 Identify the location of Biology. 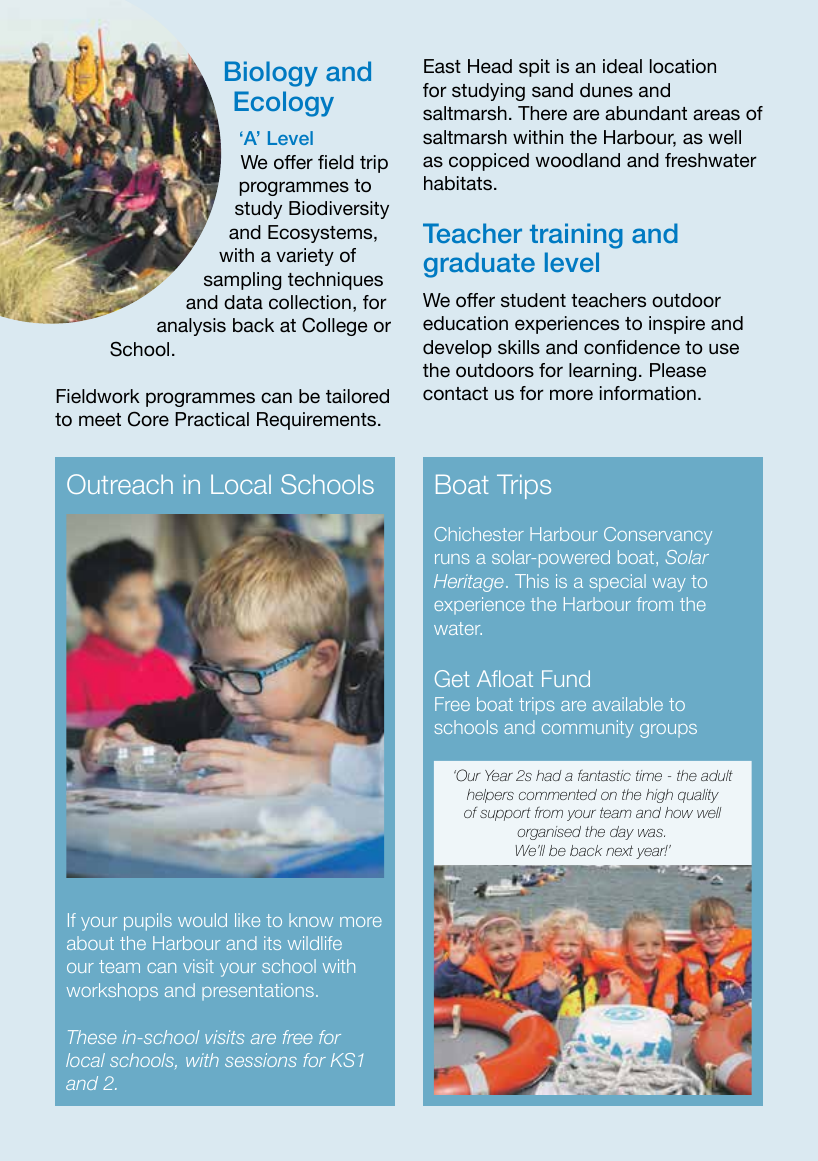
(271, 74).
